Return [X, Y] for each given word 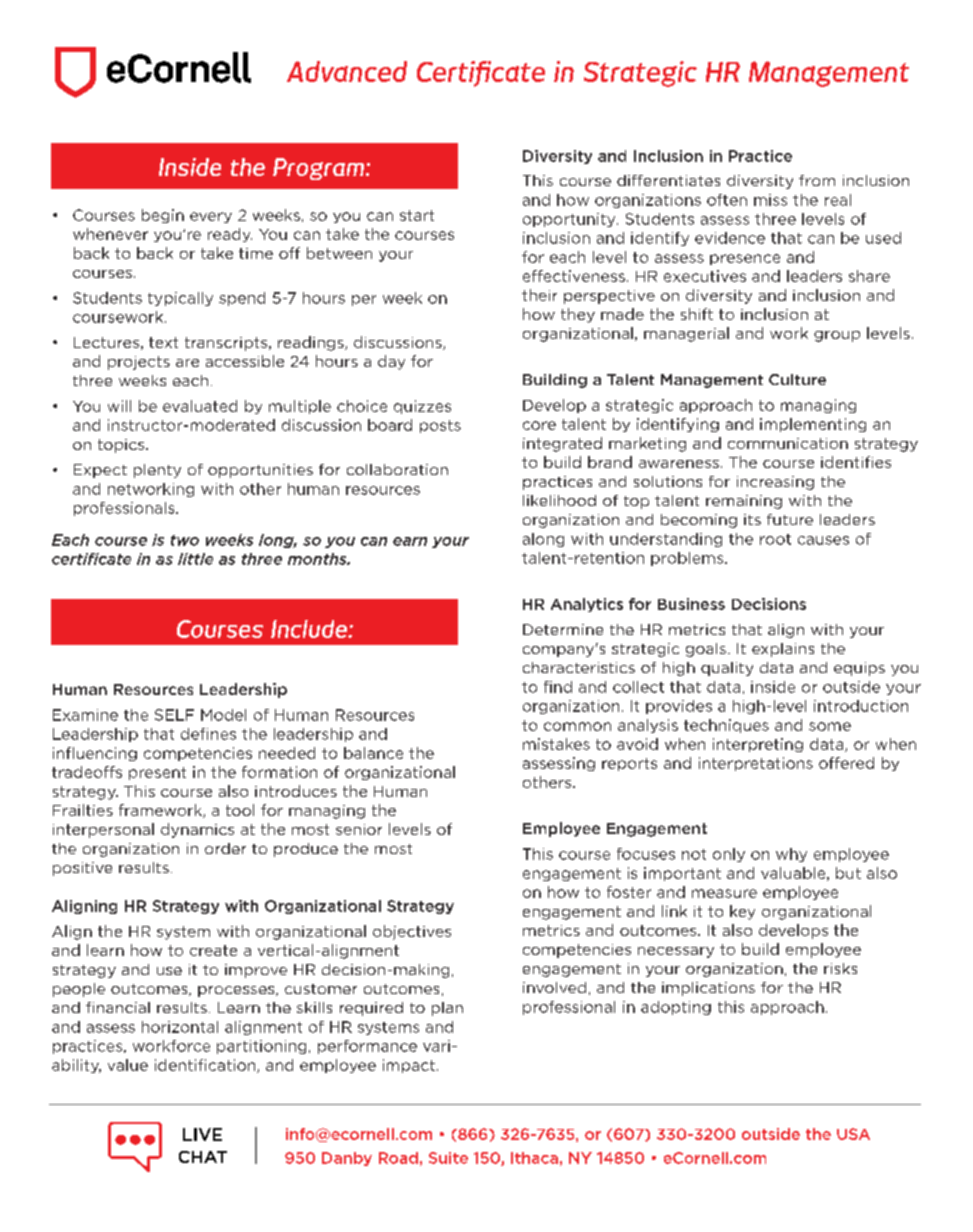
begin [163, 216]
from [817, 180]
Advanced [347, 71]
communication [788, 443]
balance [373, 753]
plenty [157, 471]
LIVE [202, 1134]
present [157, 773]
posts [440, 426]
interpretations [756, 764]
